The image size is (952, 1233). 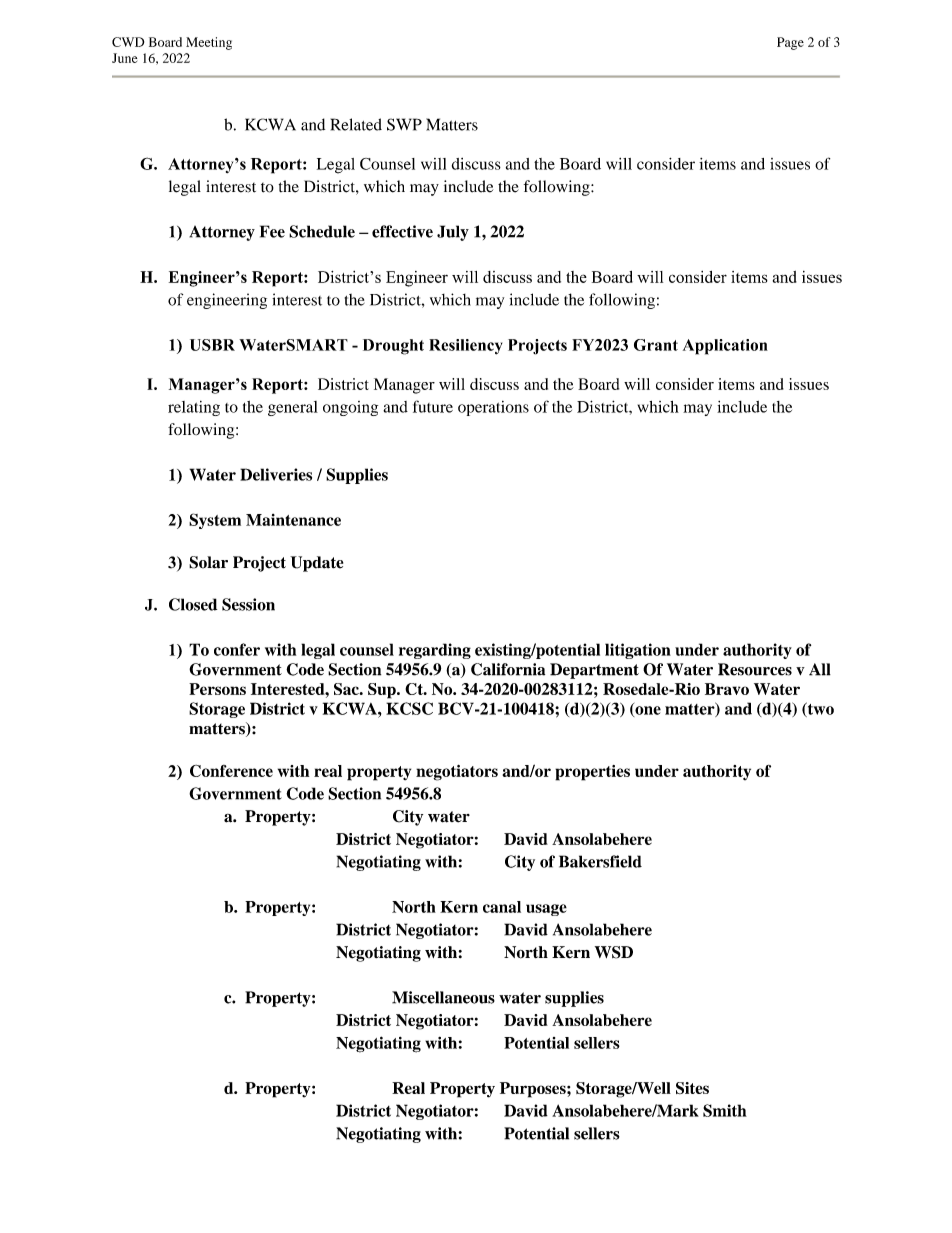 I want to click on Resiliency, so click(x=465, y=347).
